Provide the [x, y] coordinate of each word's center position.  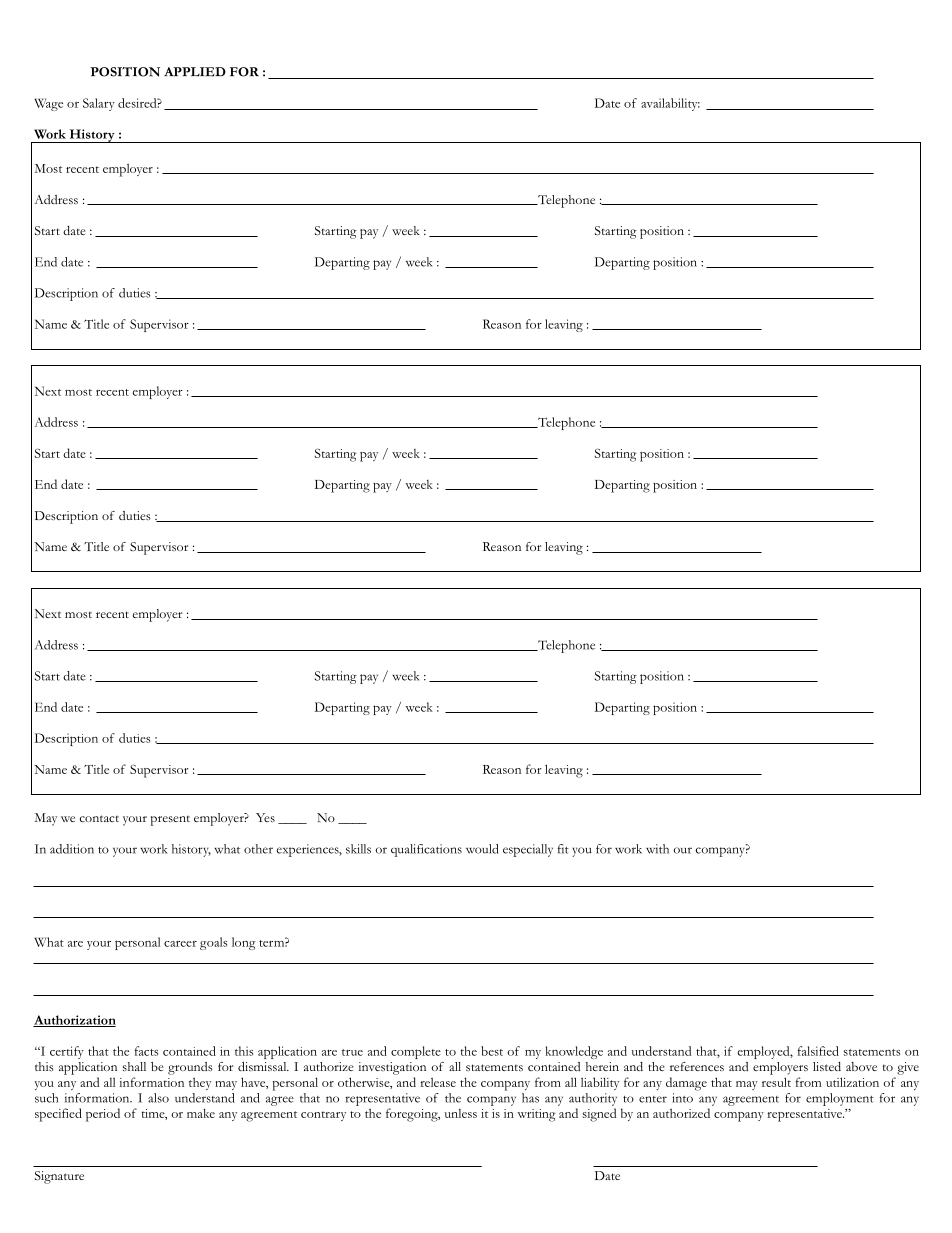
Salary [99, 104]
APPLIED [195, 72]
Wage [49, 104]
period [103, 1115]
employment [840, 1099]
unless [461, 1113]
